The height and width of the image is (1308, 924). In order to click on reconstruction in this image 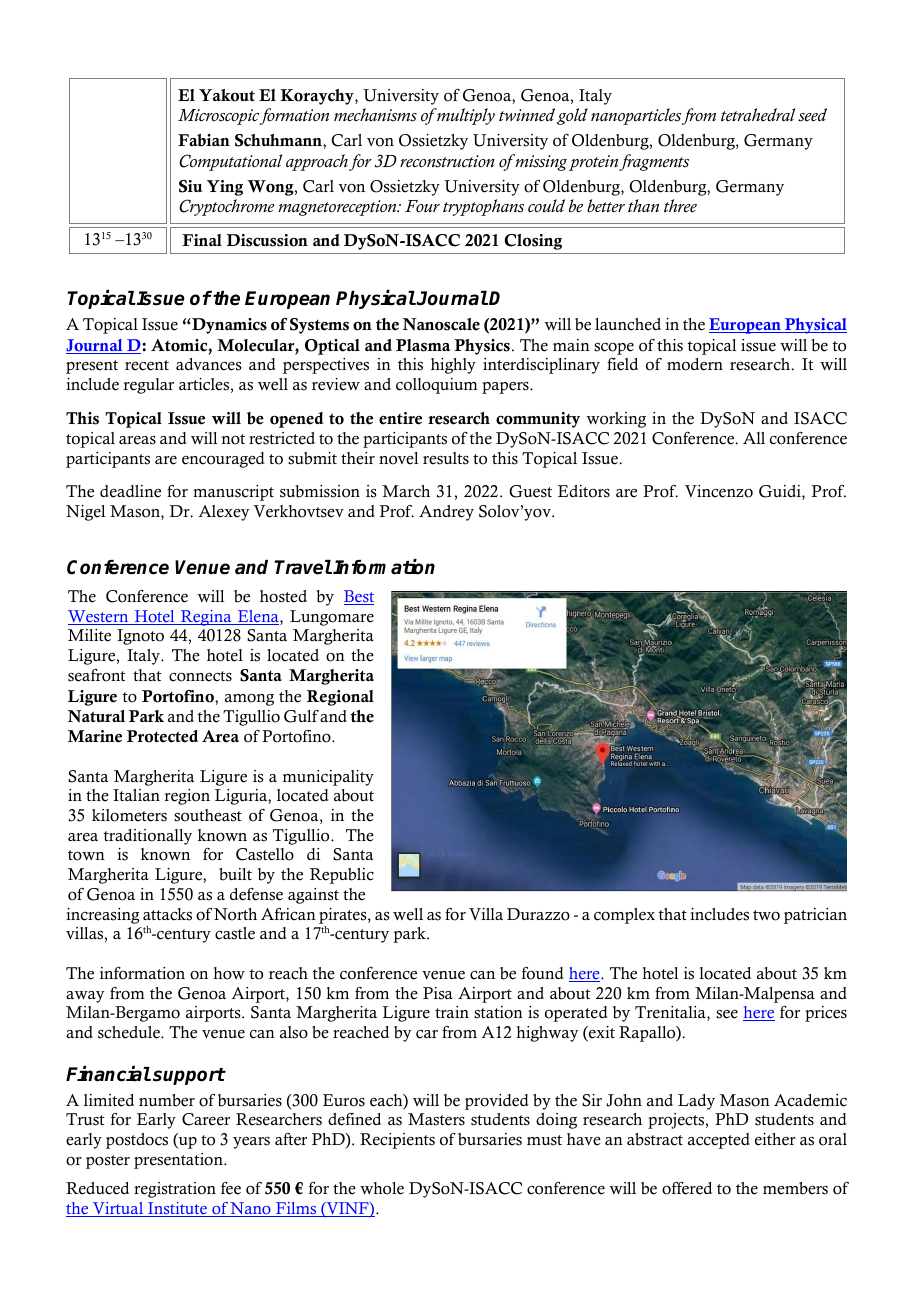, I will do `click(447, 161)`.
